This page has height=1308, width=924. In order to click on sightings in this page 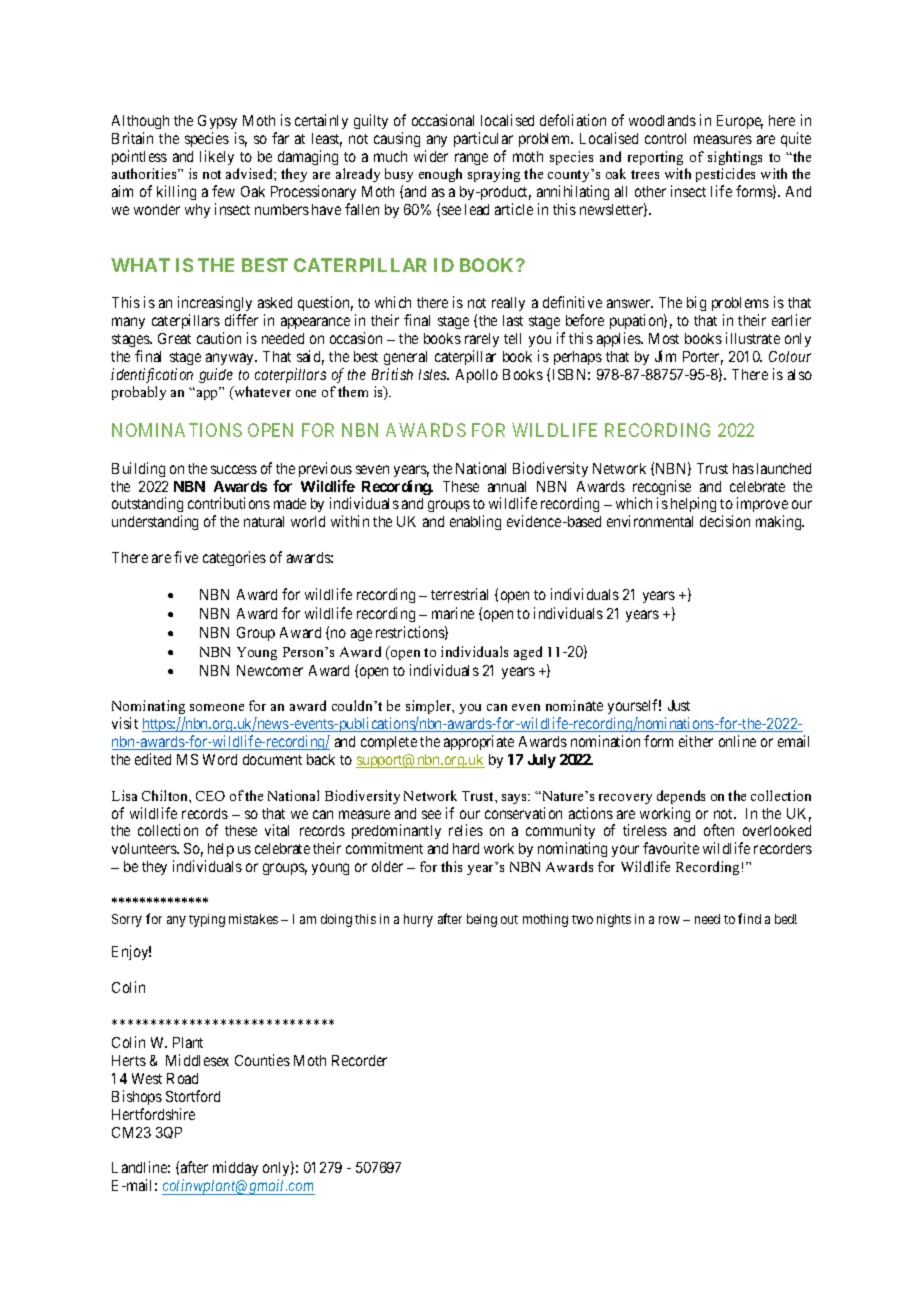, I will do `click(735, 158)`.
